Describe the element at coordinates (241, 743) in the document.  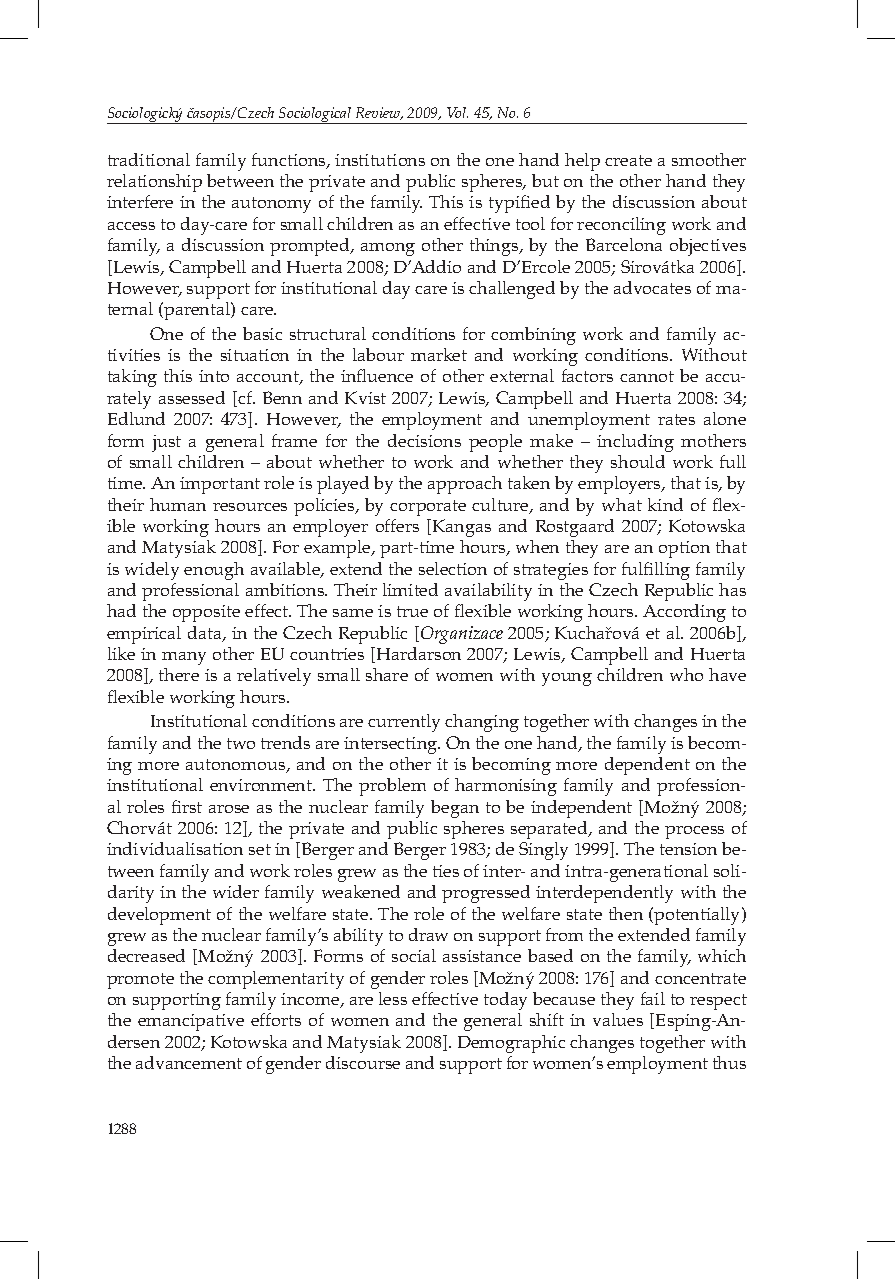
I see `two` at that location.
